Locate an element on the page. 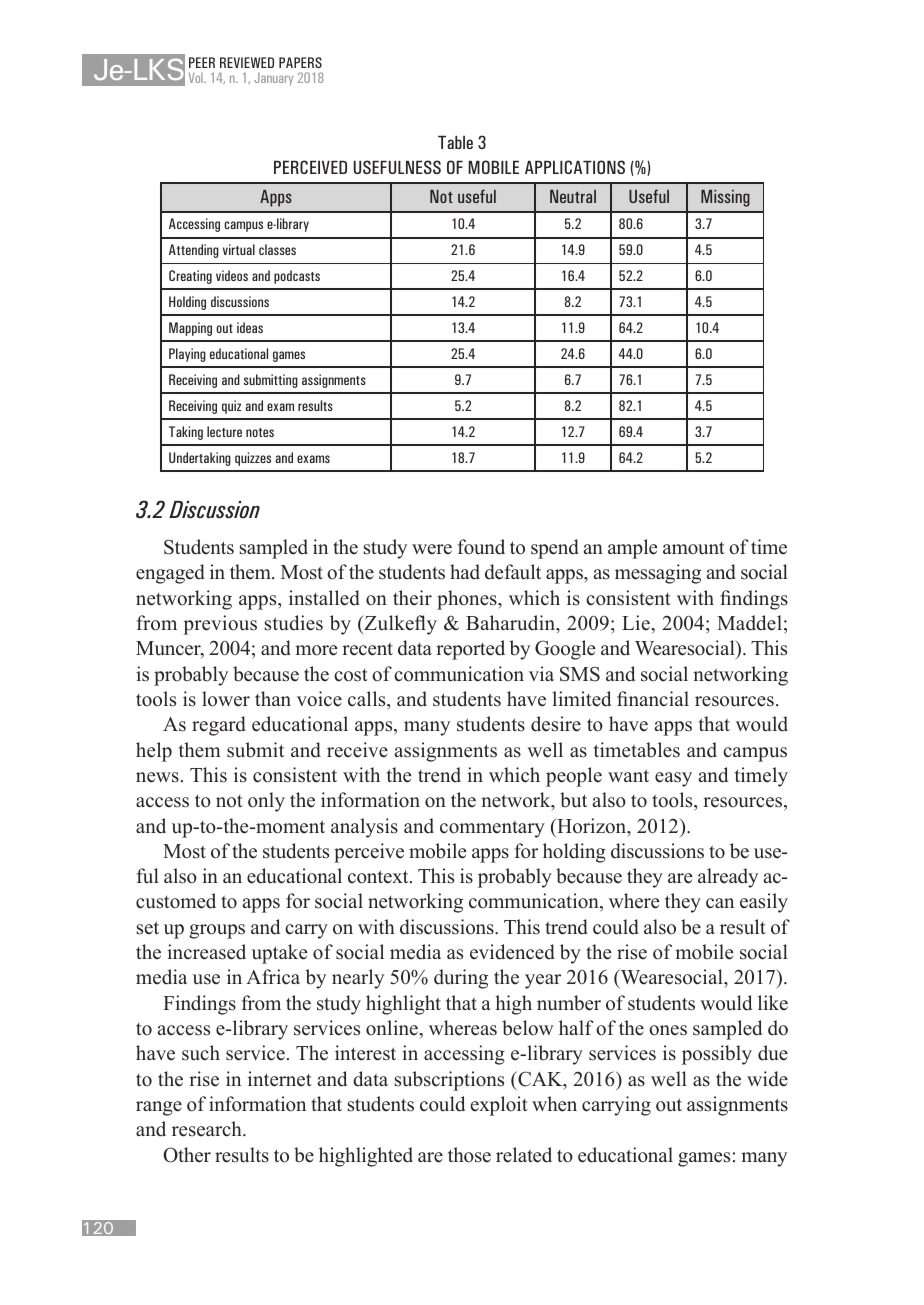 The height and width of the image is (1305, 924). previous is located at coordinates (220, 625).
